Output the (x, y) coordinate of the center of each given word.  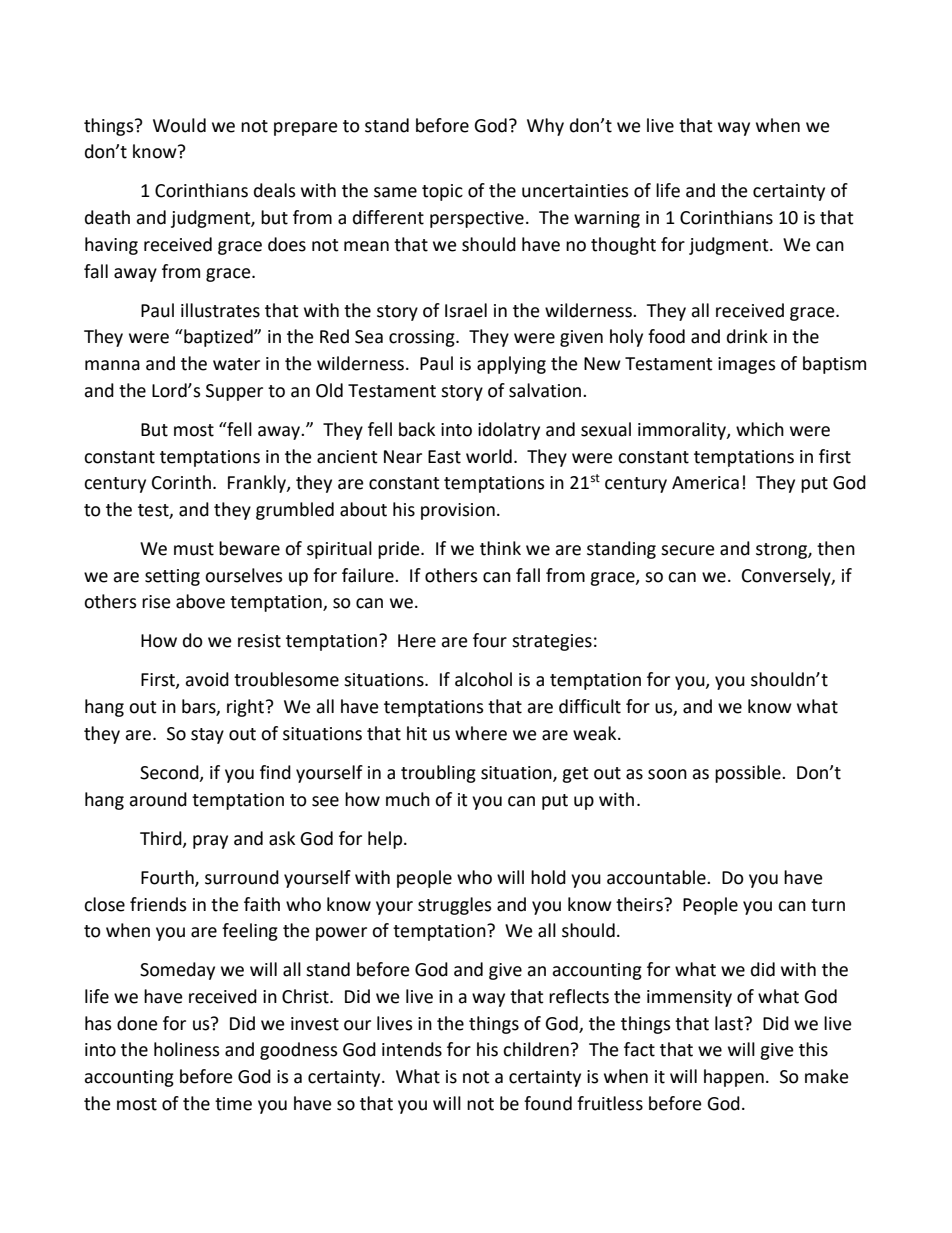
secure (688, 550)
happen (734, 1078)
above (200, 601)
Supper (234, 392)
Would (179, 125)
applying (511, 365)
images (747, 365)
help (386, 840)
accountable (657, 877)
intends (412, 1049)
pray (210, 842)
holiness (187, 1049)
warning (607, 219)
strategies (552, 642)
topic (442, 192)
